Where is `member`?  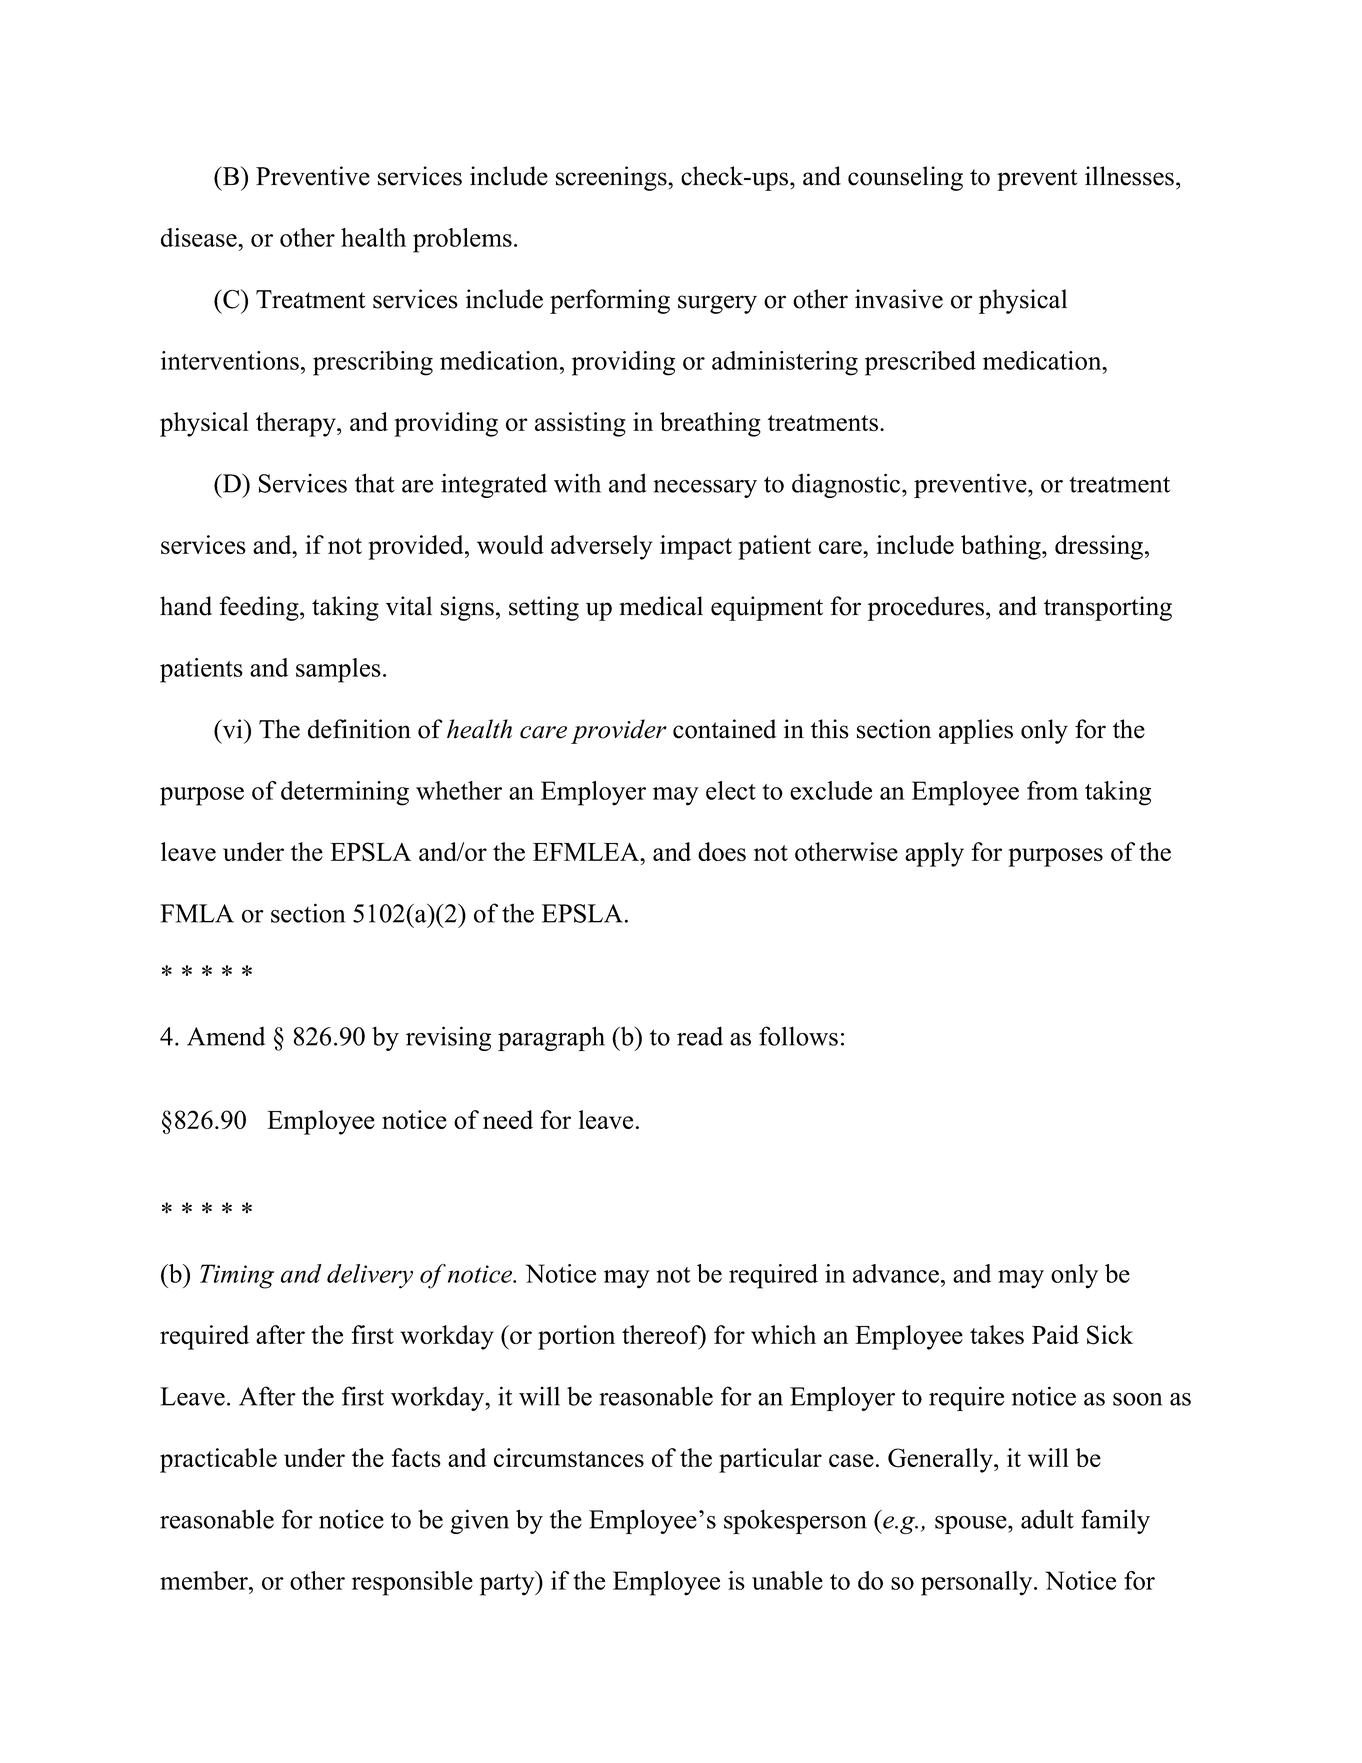
member is located at coordinates (205, 1580).
